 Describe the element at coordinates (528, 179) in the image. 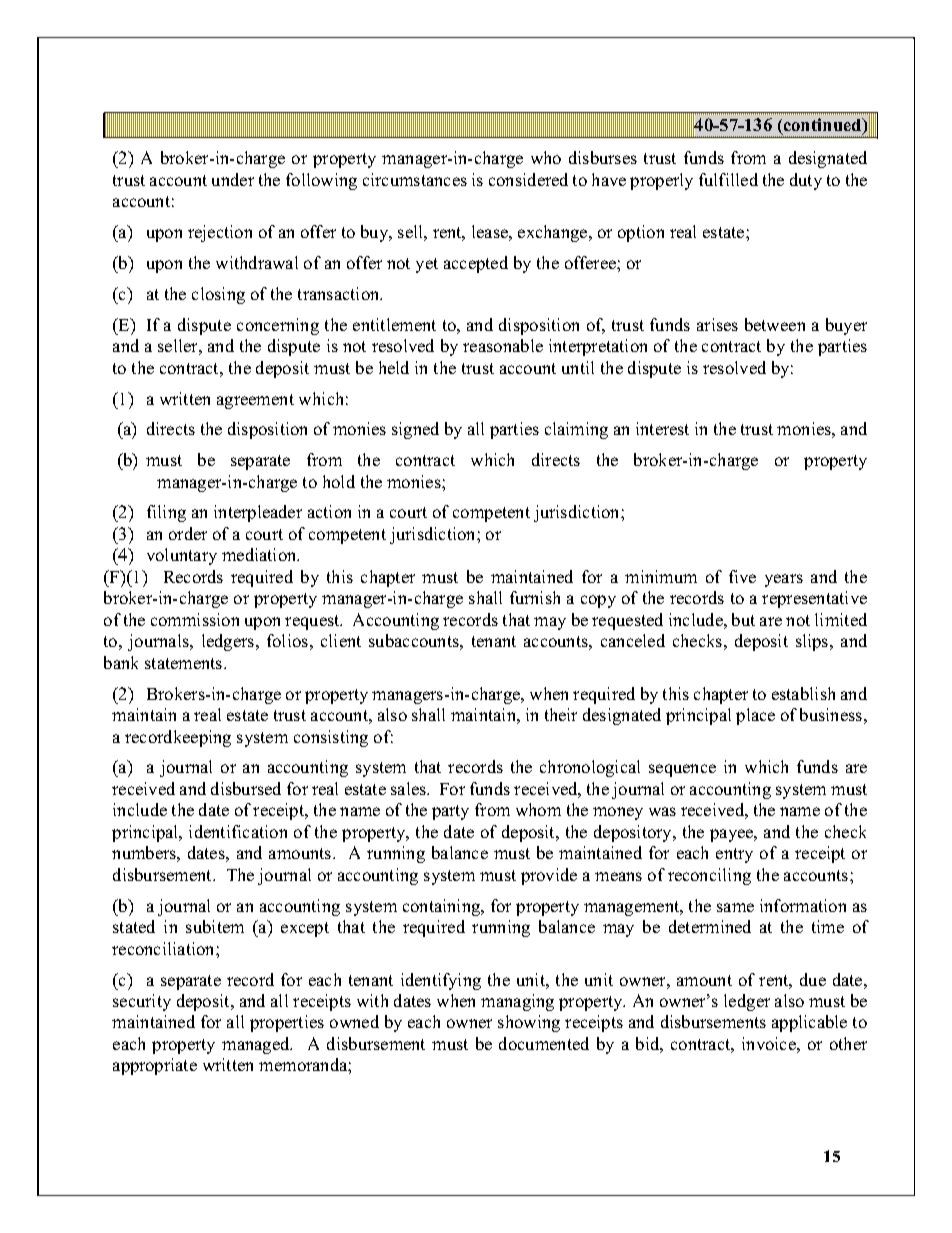

I see `considered` at that location.
